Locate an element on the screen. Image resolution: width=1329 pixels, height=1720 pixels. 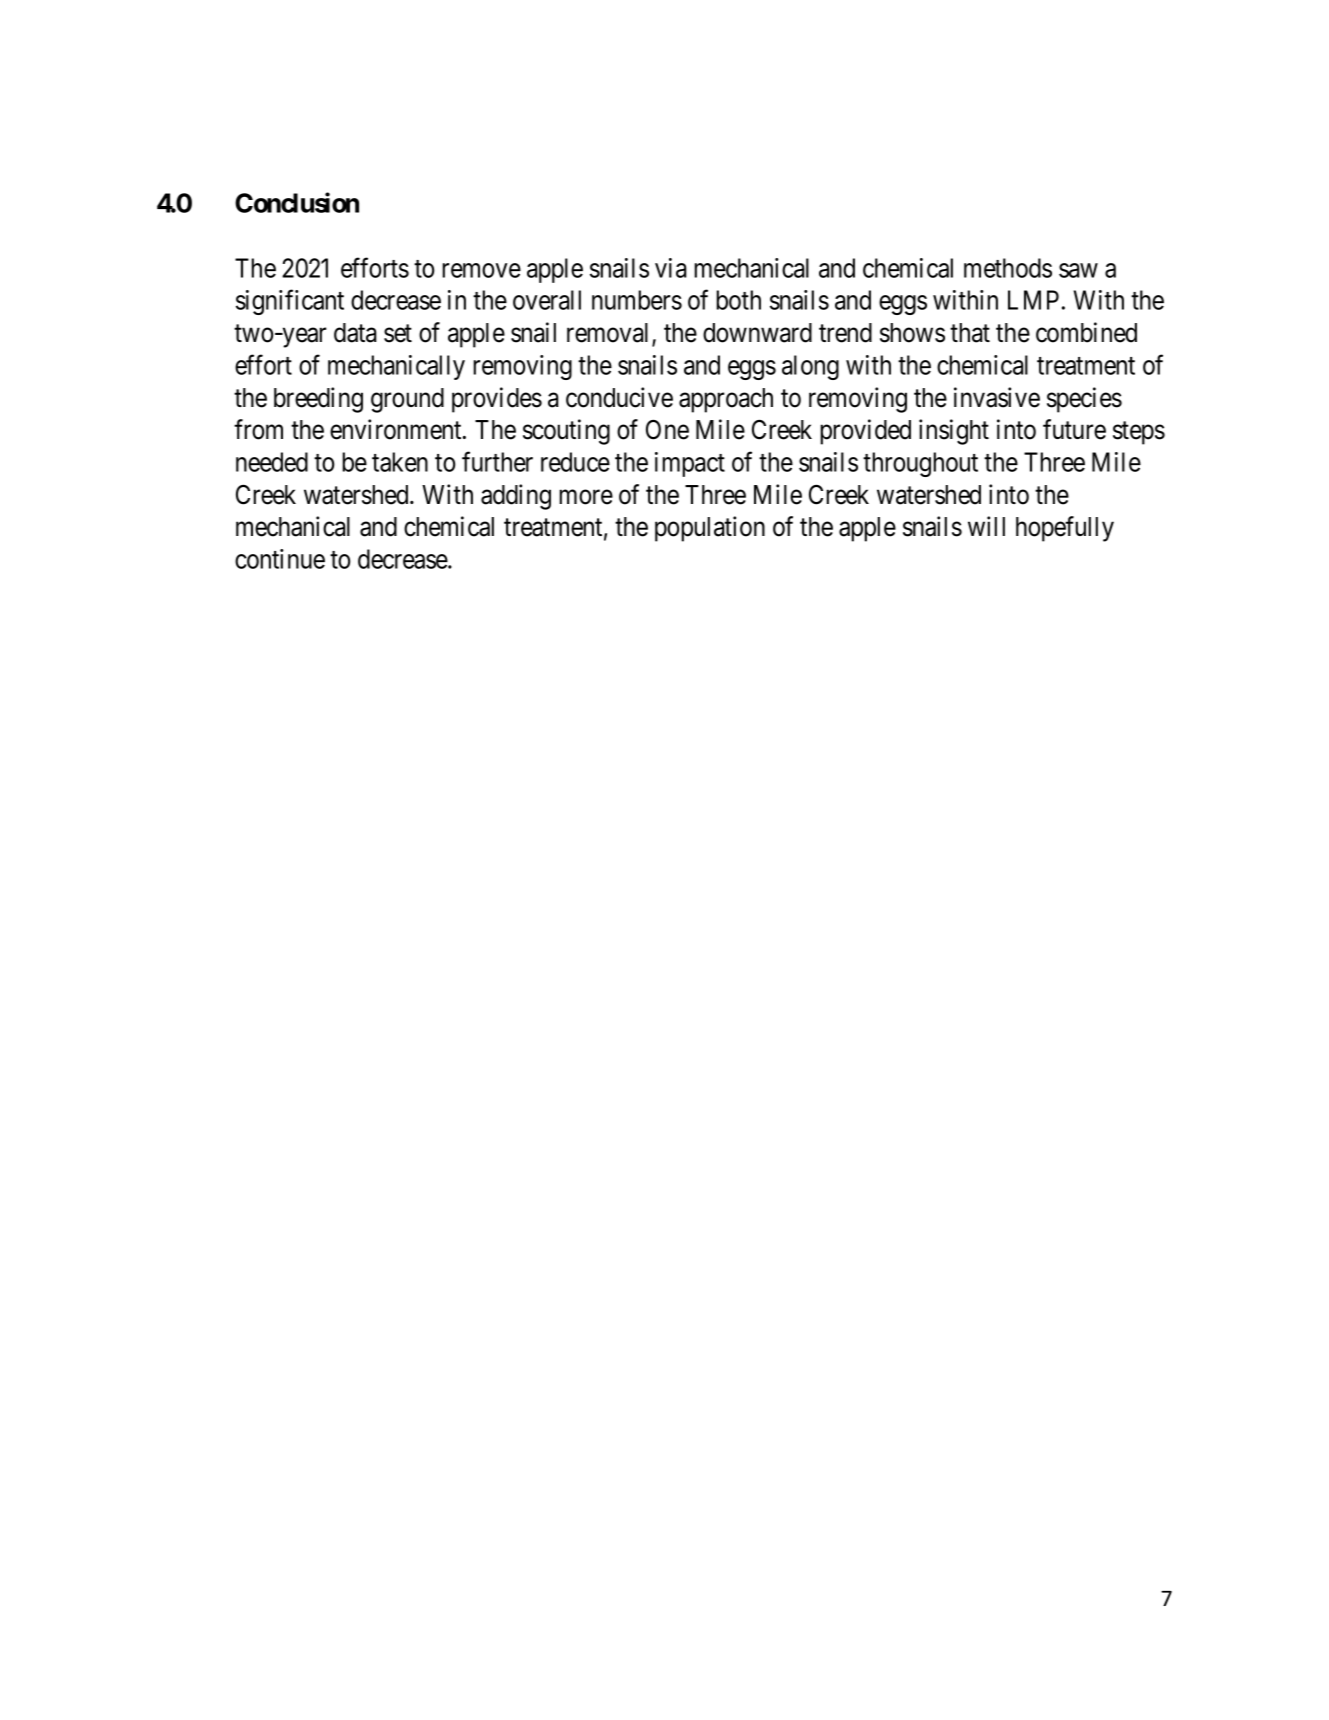
Conclusion is located at coordinates (297, 202).
